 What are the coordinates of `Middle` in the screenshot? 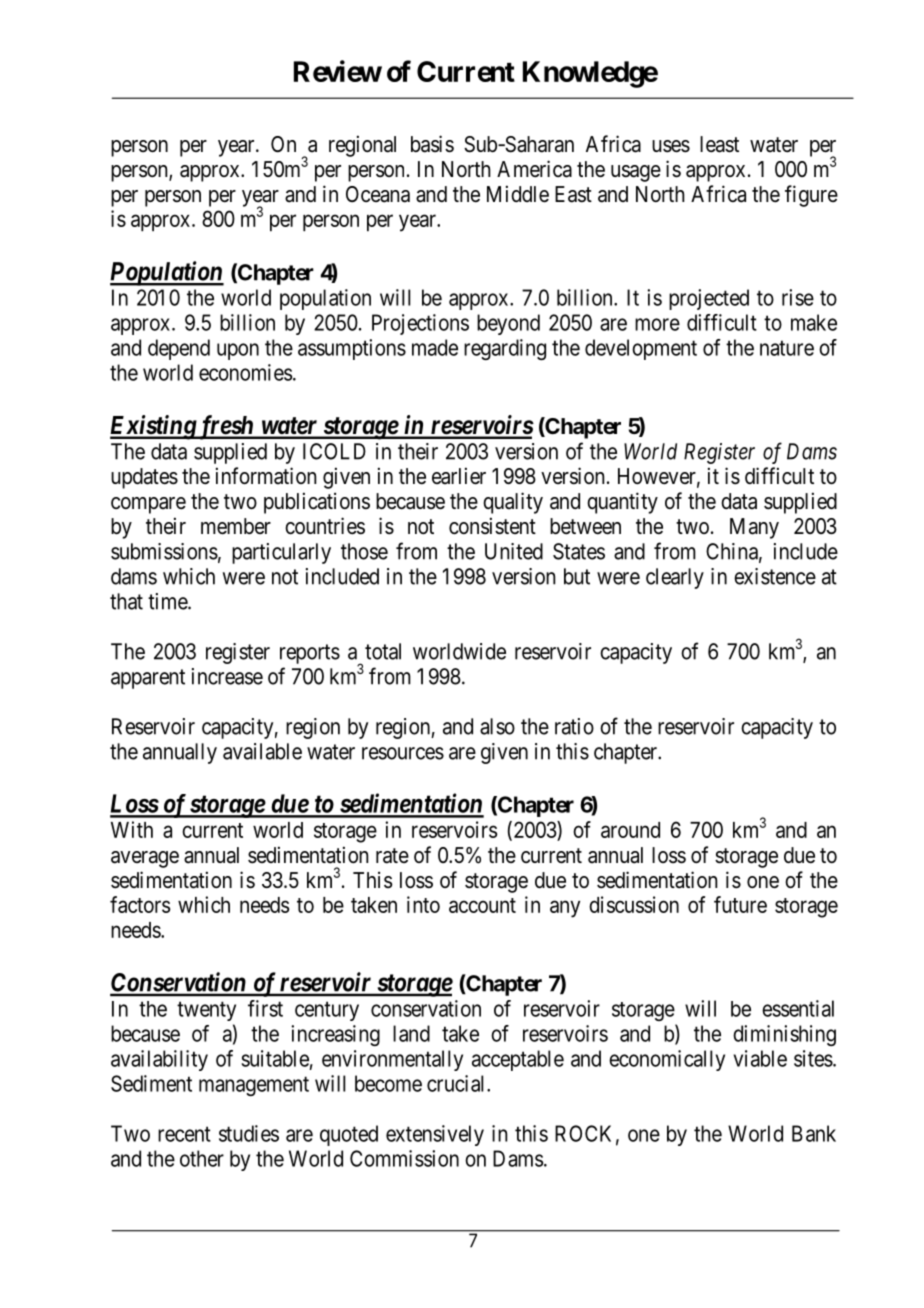 It's located at (518, 194).
